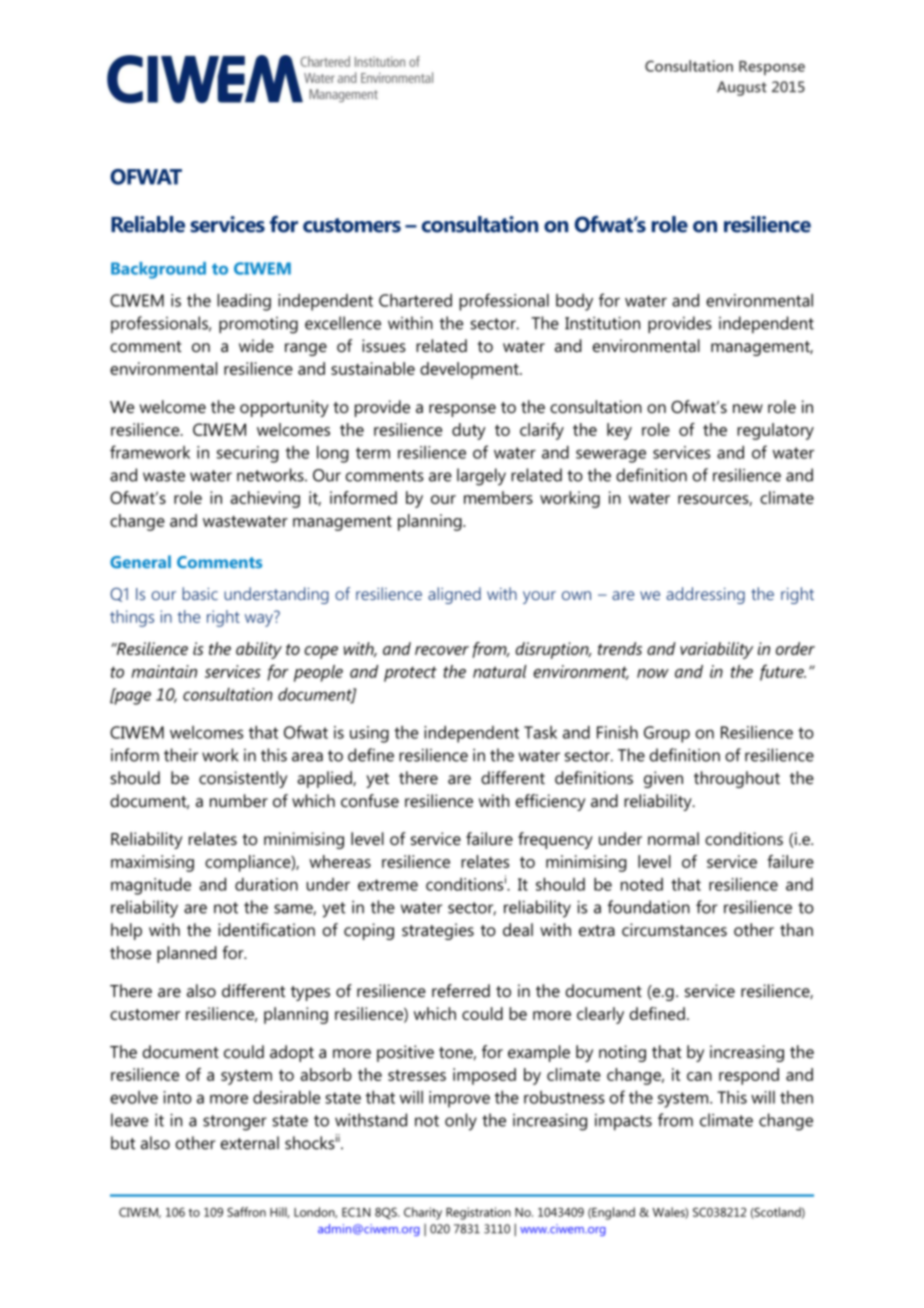  I want to click on circumstances, so click(674, 929).
